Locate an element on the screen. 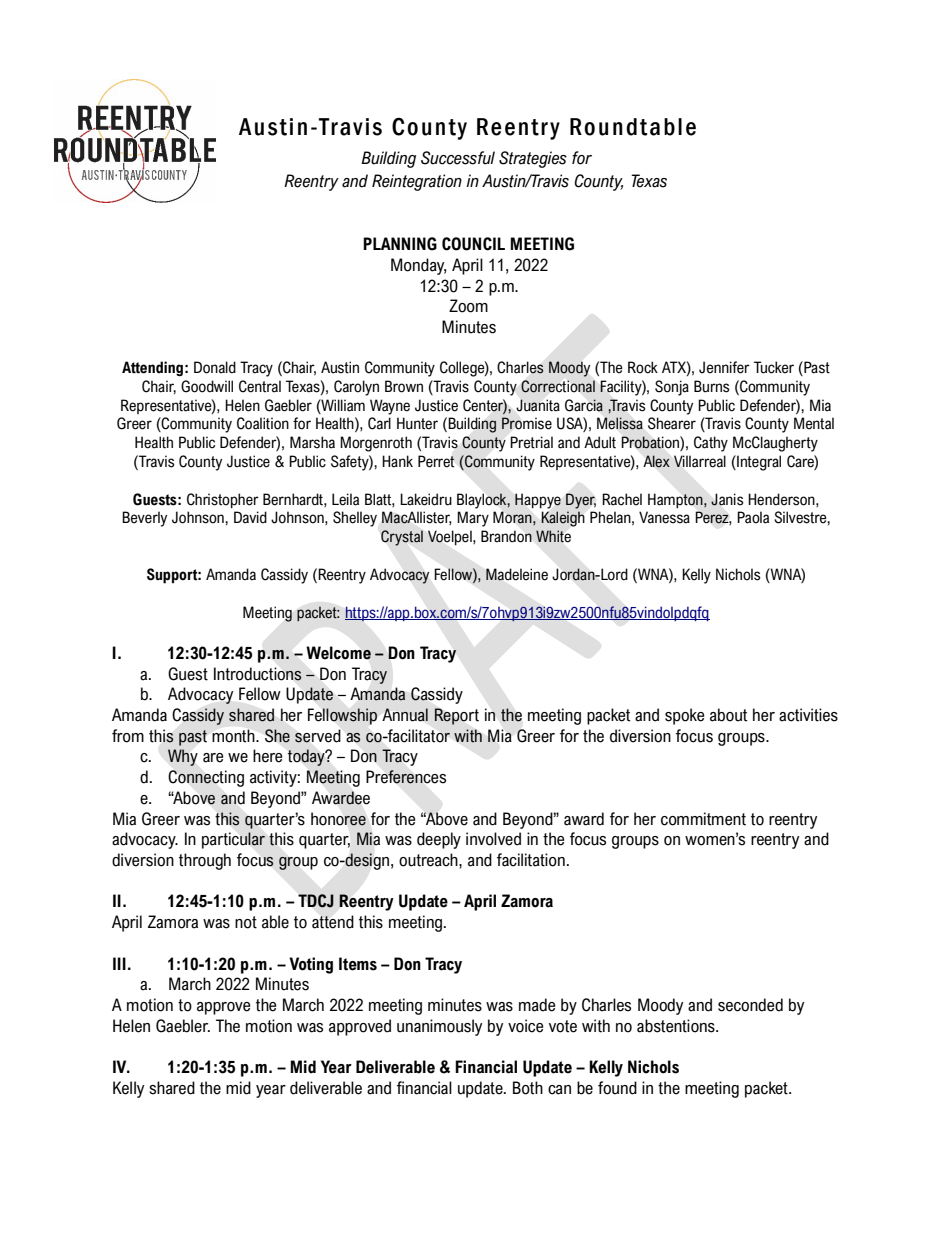 The image size is (952, 1233). Connecting is located at coordinates (206, 778).
